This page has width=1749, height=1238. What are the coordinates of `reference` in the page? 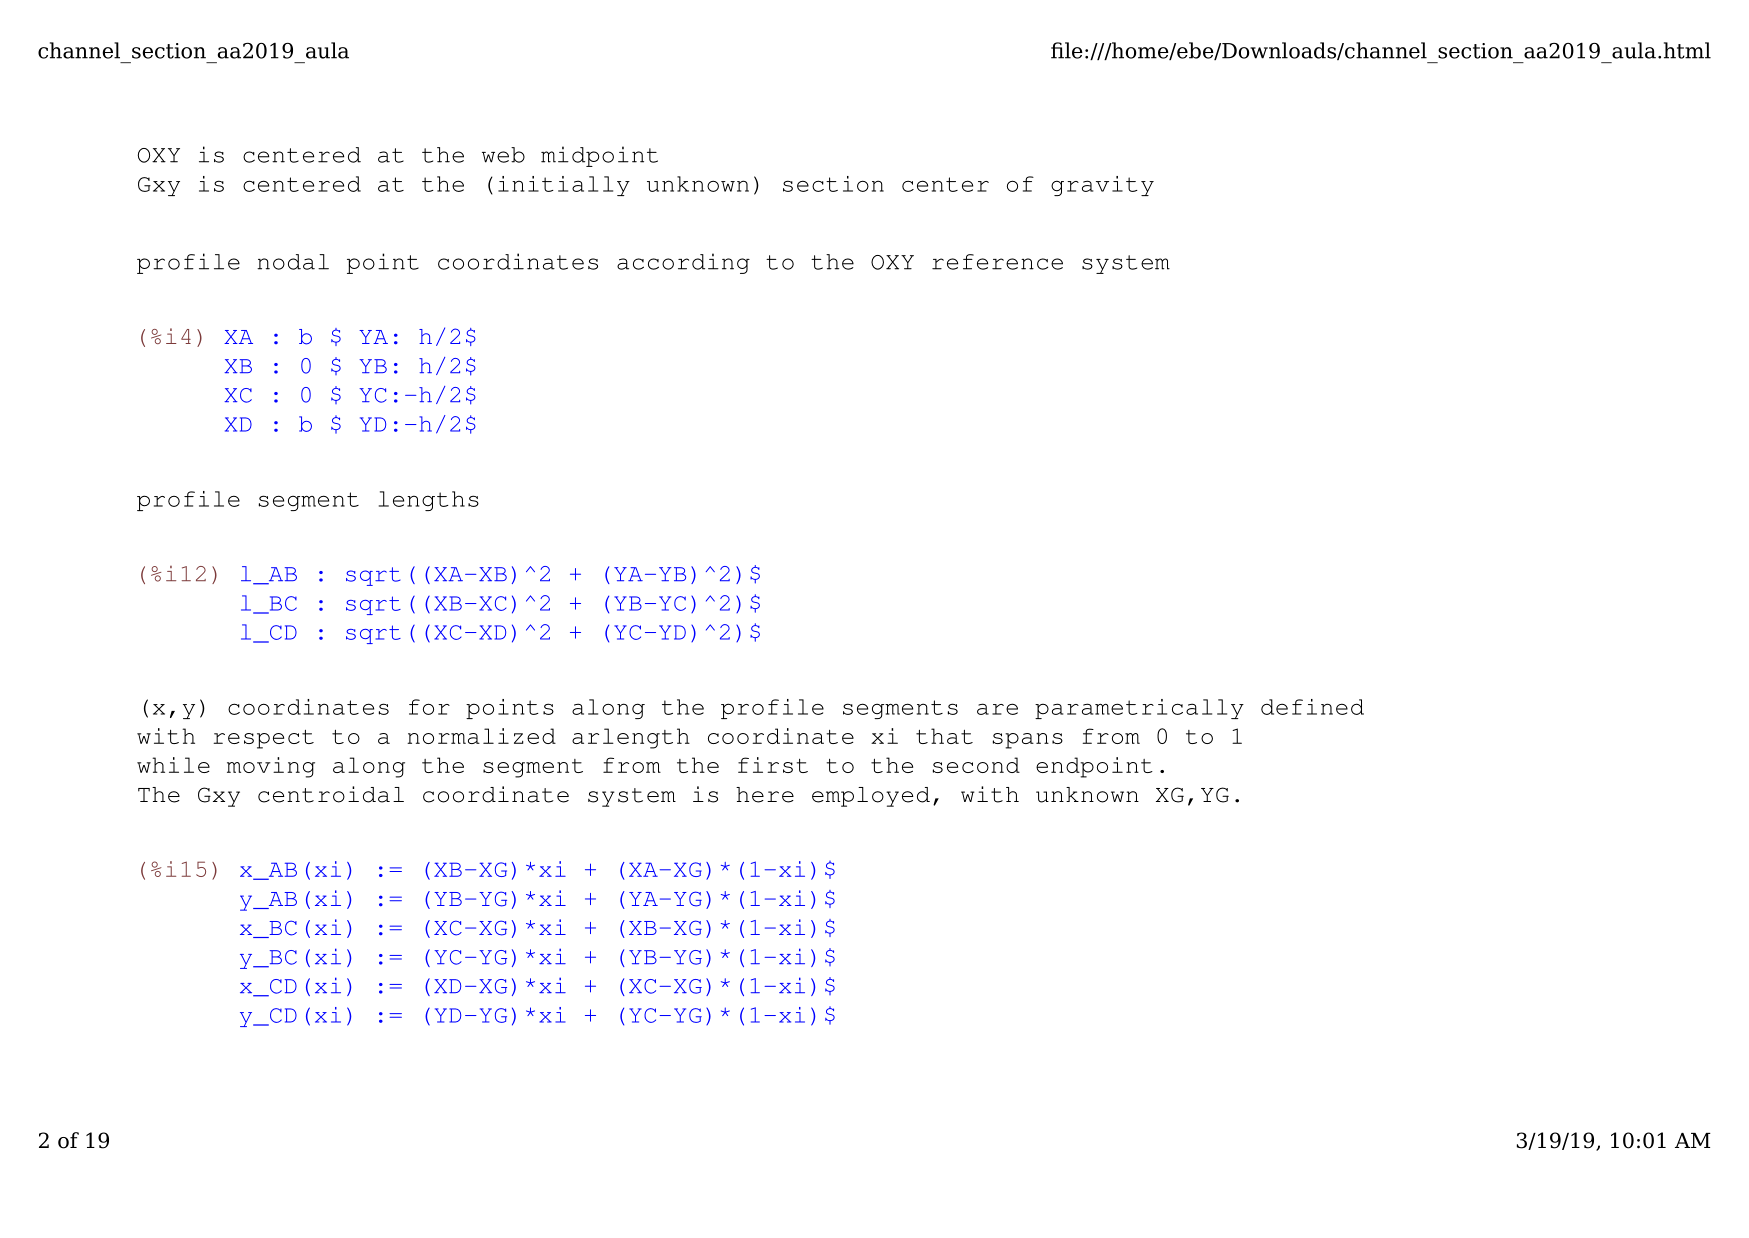 It's located at (997, 262).
